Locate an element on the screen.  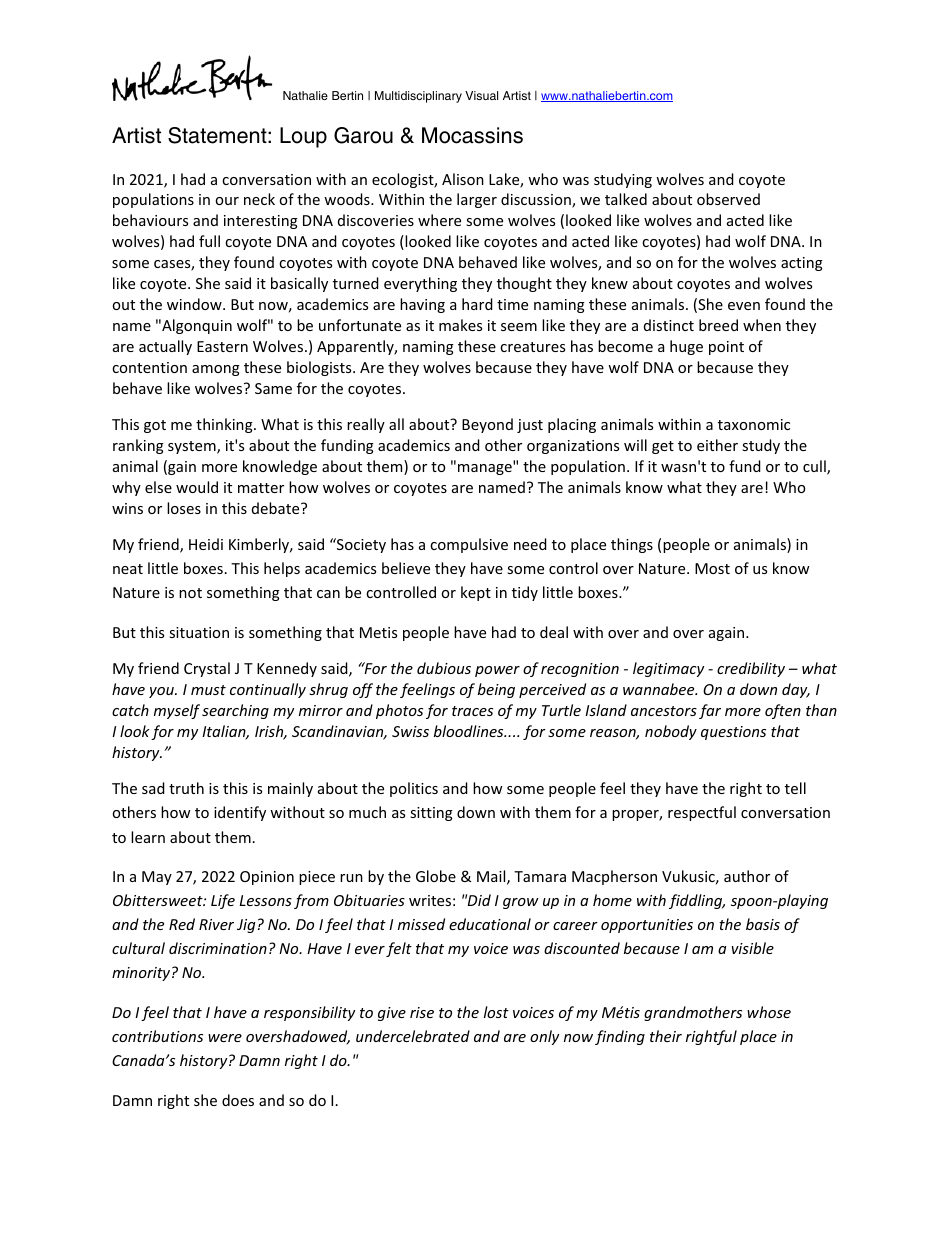
Visual is located at coordinates (481, 95).
